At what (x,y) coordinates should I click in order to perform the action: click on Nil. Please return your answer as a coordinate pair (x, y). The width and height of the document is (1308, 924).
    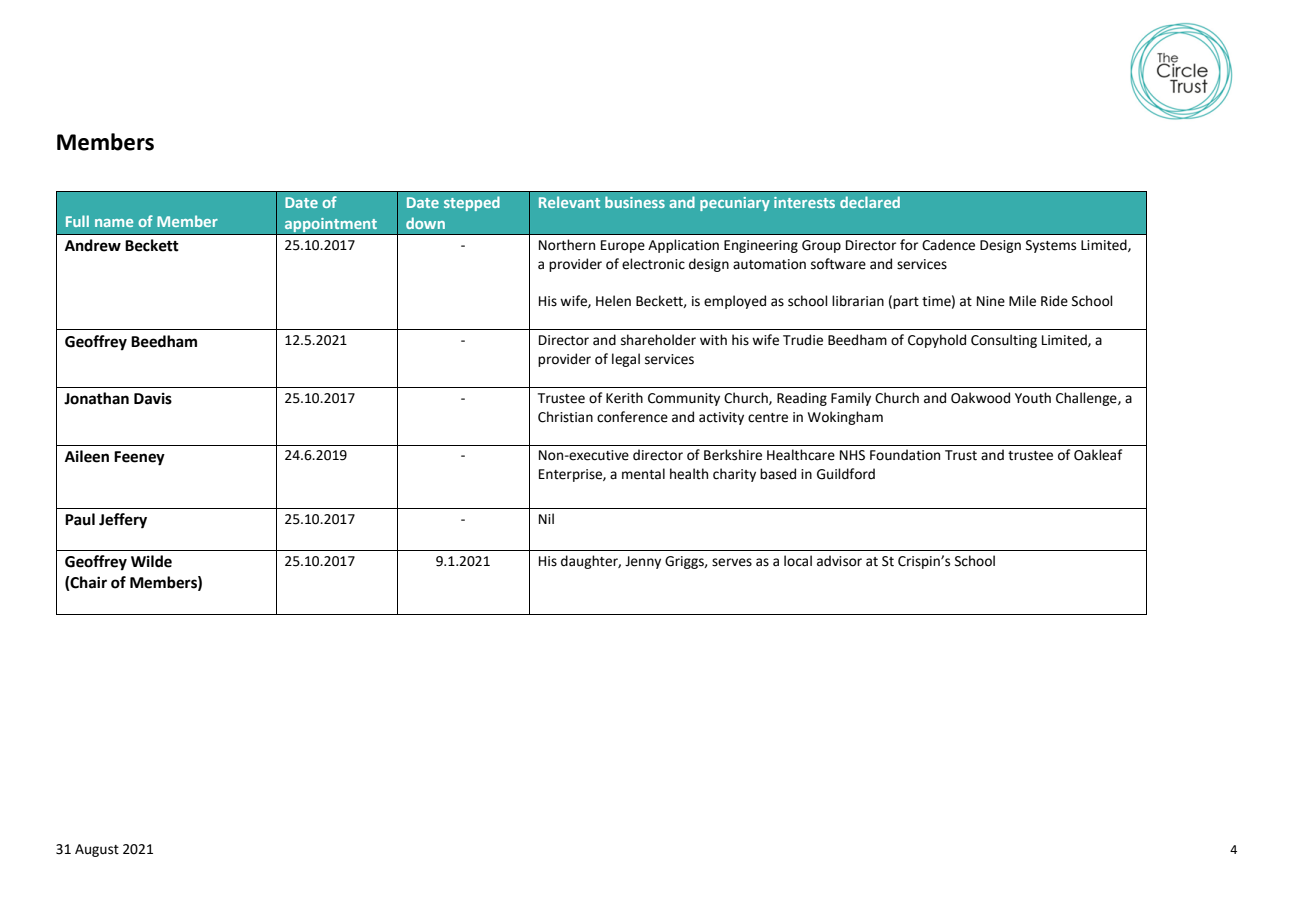
    Looking at the image, I should click on (546, 518).
